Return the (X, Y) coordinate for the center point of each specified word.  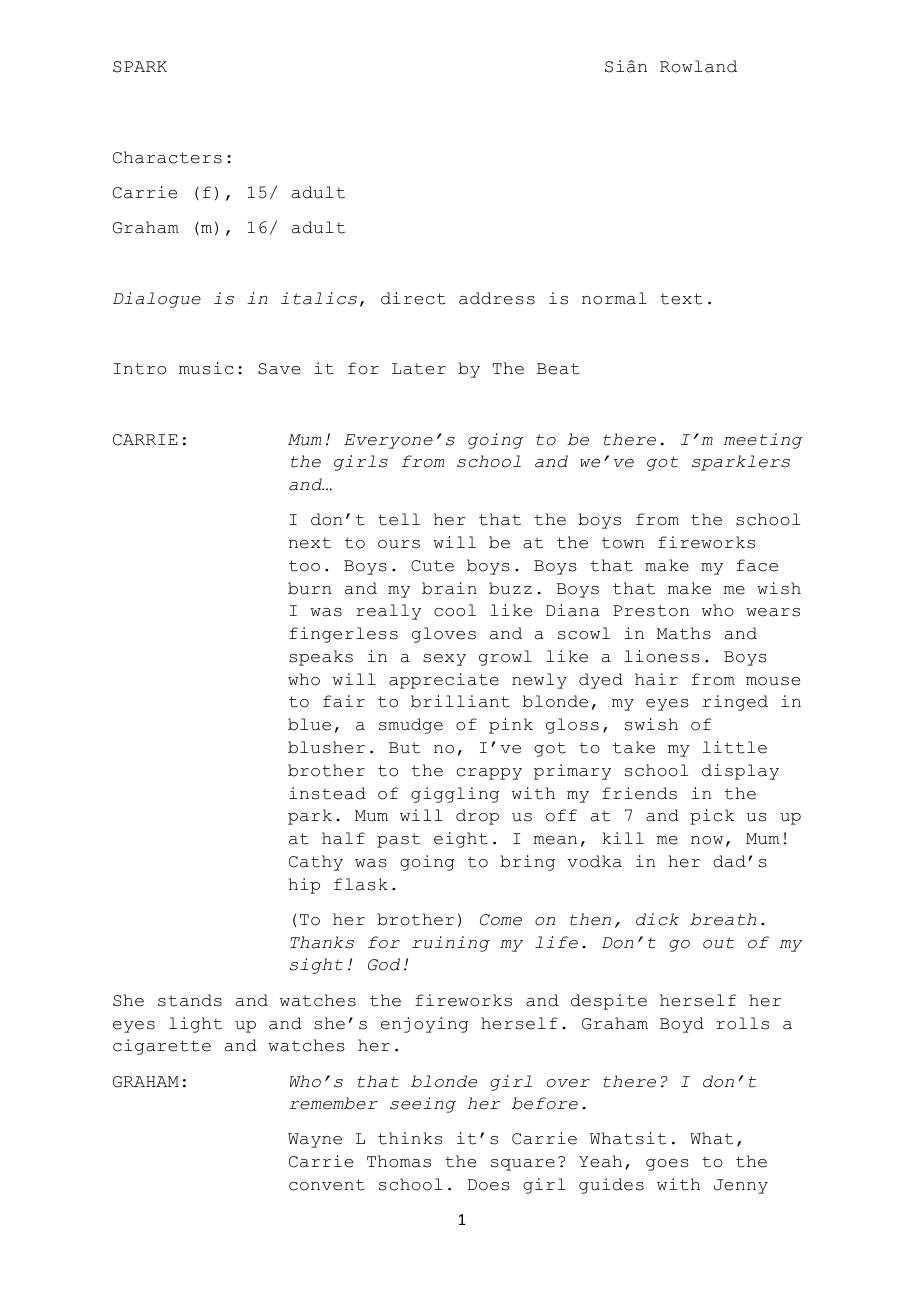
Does (489, 1185)
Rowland (698, 66)
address (497, 298)
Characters (167, 157)
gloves (444, 635)
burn (309, 588)
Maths (684, 633)
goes (667, 1165)
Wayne (315, 1140)
